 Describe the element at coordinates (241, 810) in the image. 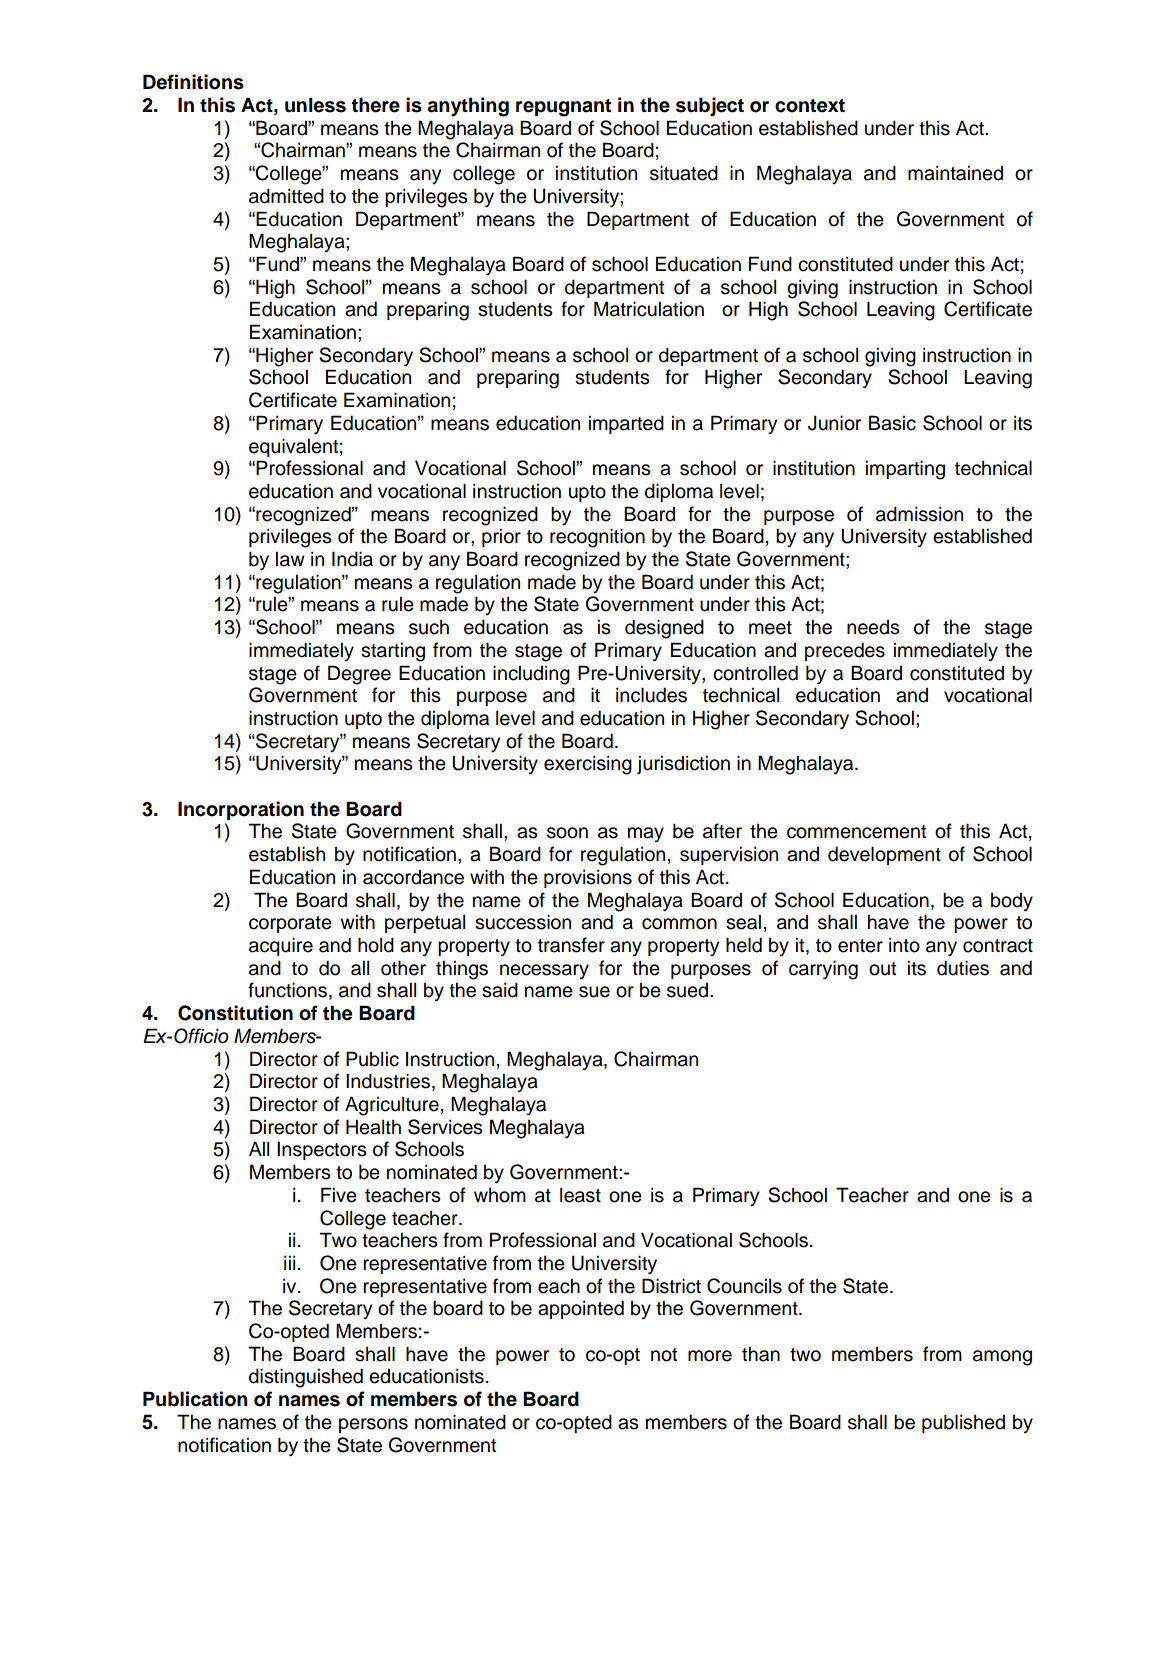

I see `Incorporation` at that location.
